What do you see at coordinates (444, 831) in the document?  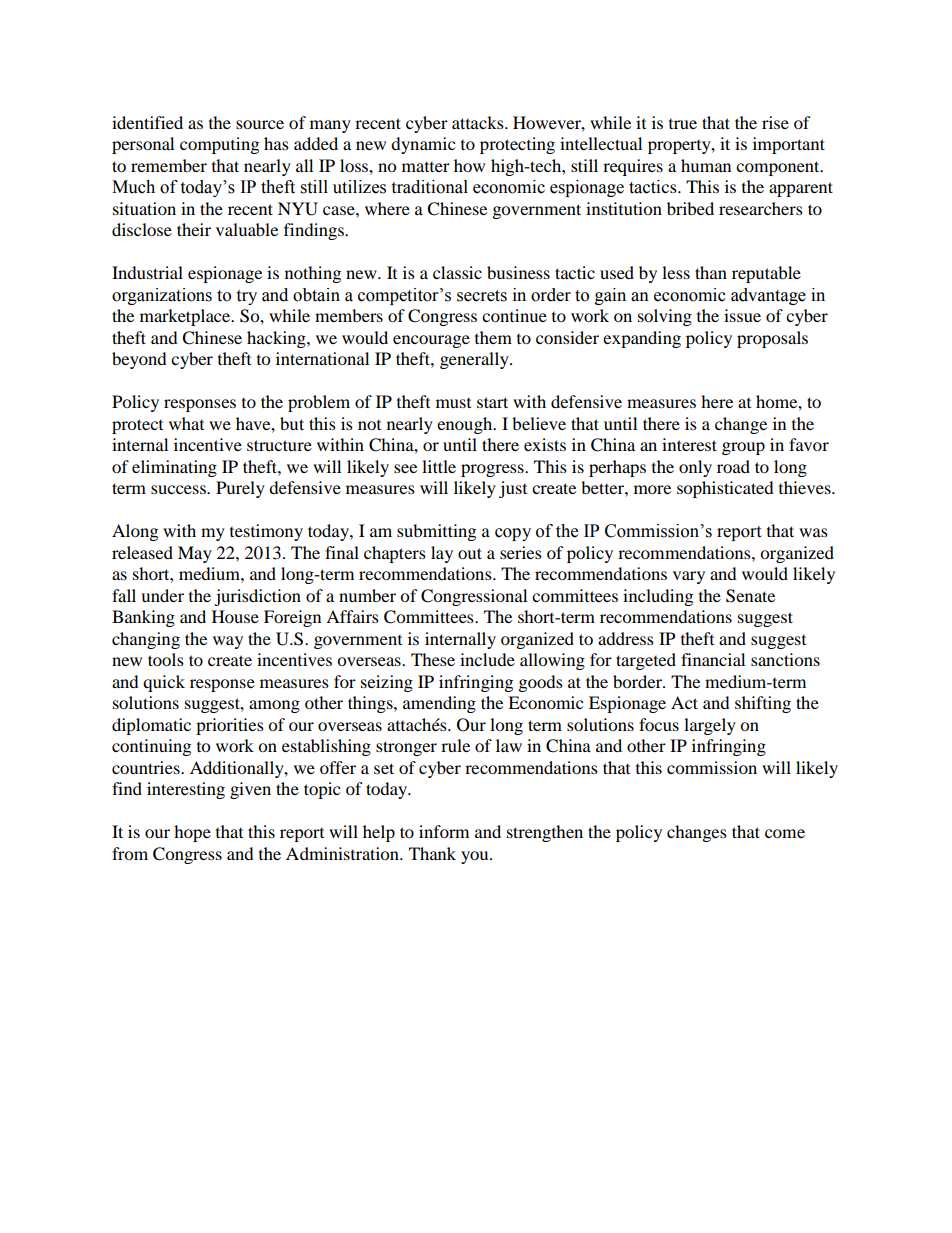 I see `inform` at bounding box center [444, 831].
